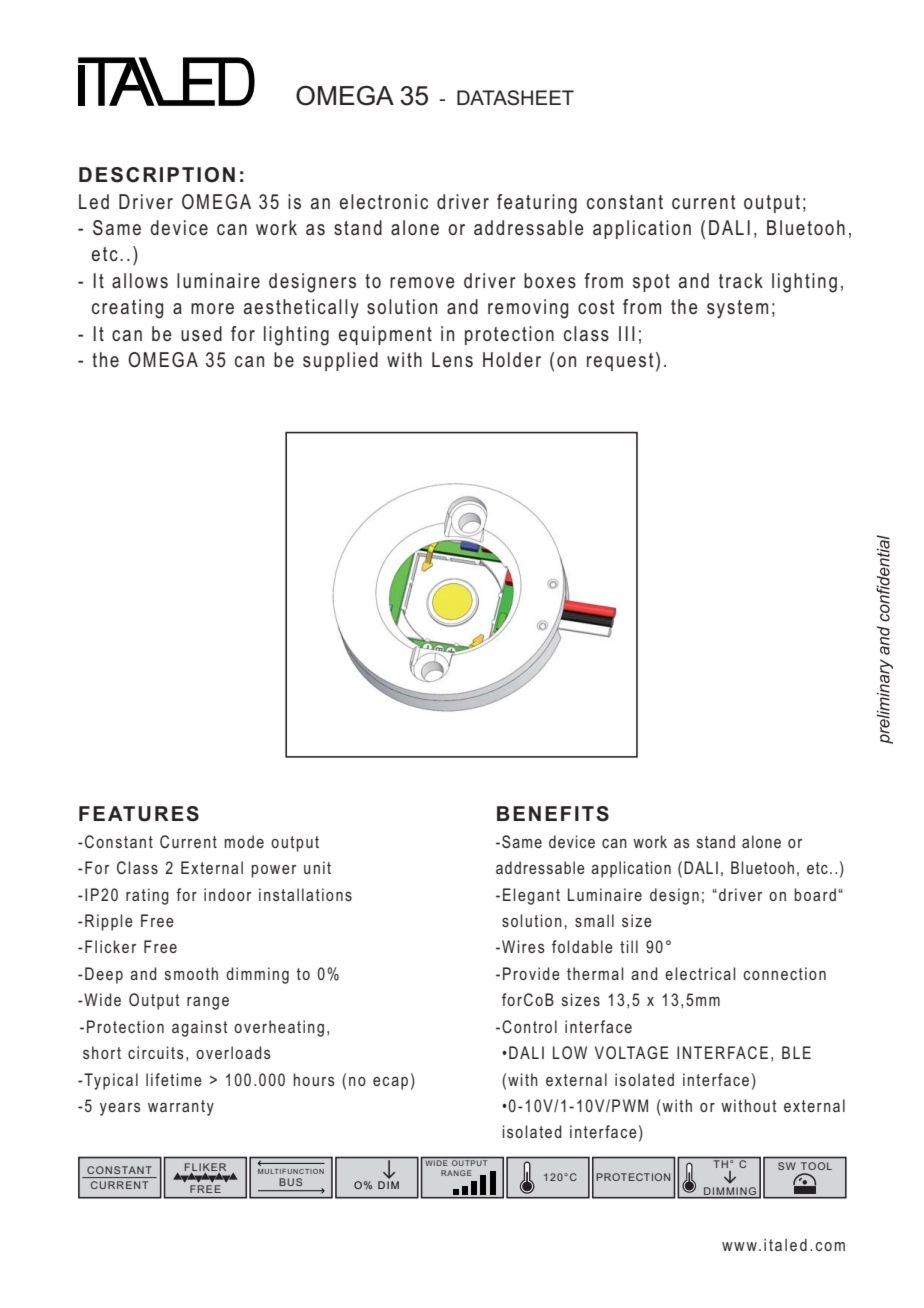  What do you see at coordinates (157, 175) in the document?
I see `DESCRIPTION` at bounding box center [157, 175].
